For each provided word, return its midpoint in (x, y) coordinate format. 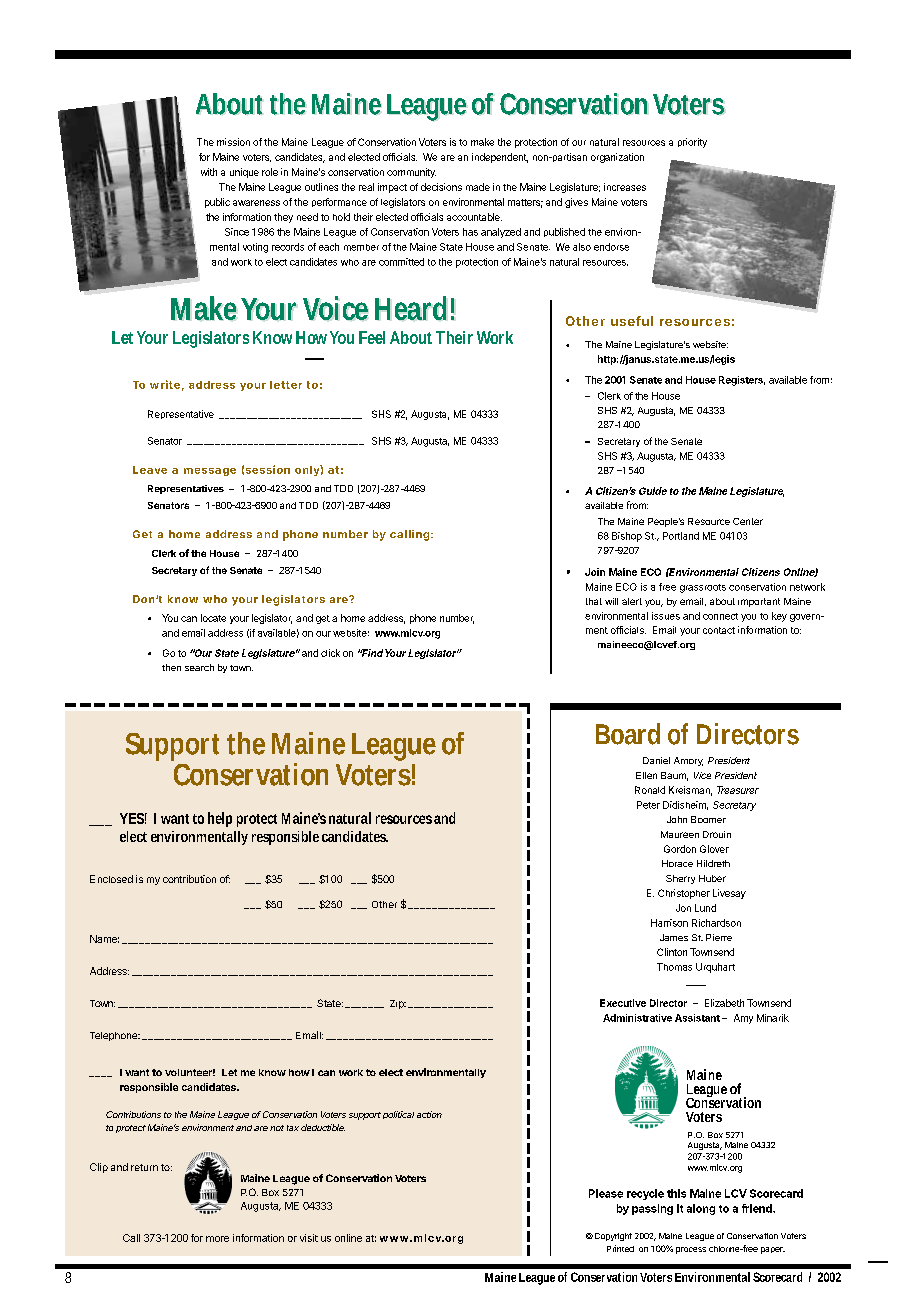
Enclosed (111, 879)
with (209, 172)
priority (692, 143)
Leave (150, 470)
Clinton (672, 952)
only (308, 470)
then (171, 667)
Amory (688, 761)
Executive (623, 1003)
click (330, 653)
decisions (441, 187)
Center (748, 521)
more (217, 1239)
